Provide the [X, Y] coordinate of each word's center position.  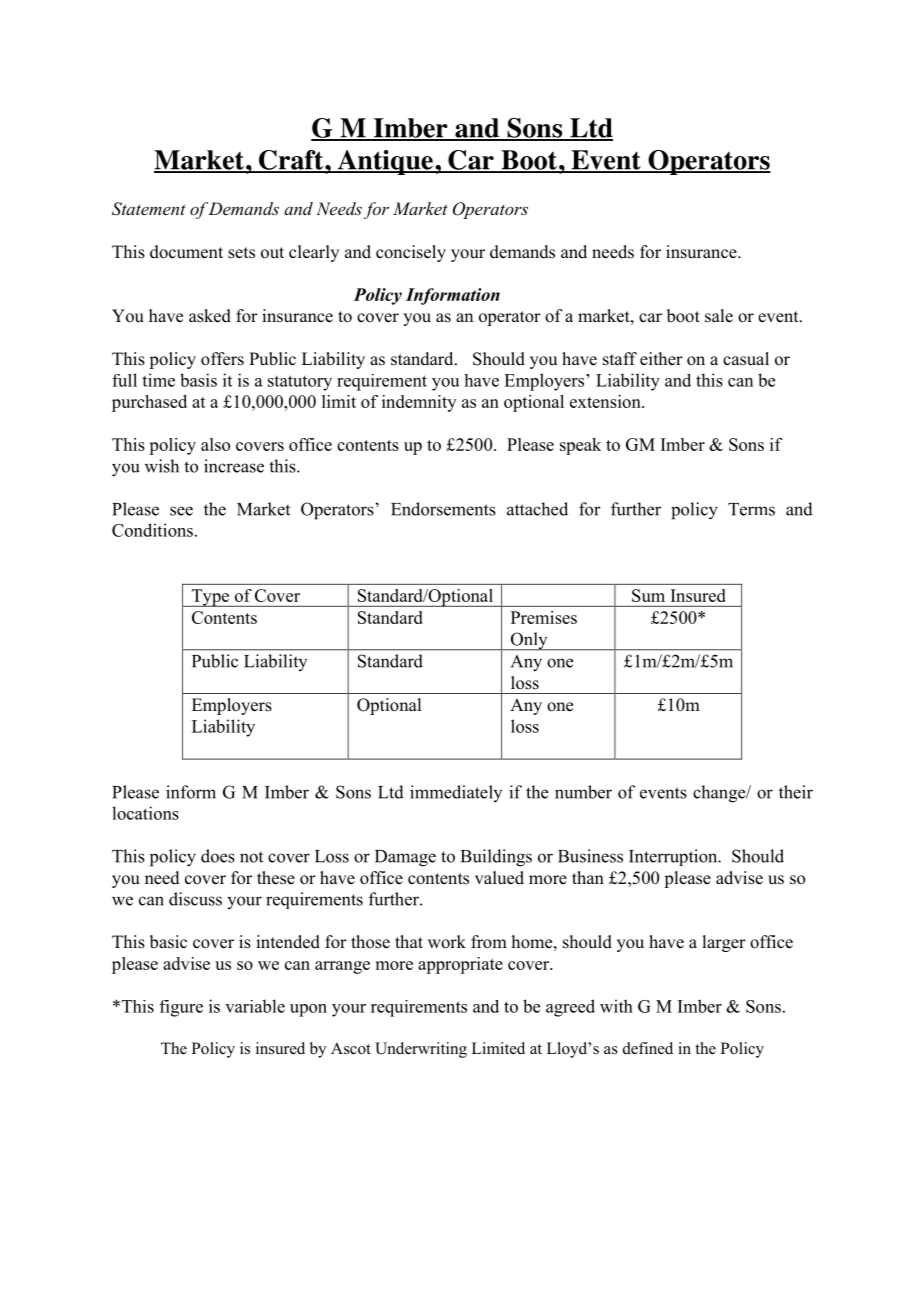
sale [719, 316]
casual [746, 359]
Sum [648, 595]
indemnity [419, 403]
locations [145, 813]
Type [210, 598]
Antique [385, 162]
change [720, 794]
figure [181, 1008]
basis [198, 380]
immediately [456, 793]
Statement [149, 209]
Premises [544, 617]
